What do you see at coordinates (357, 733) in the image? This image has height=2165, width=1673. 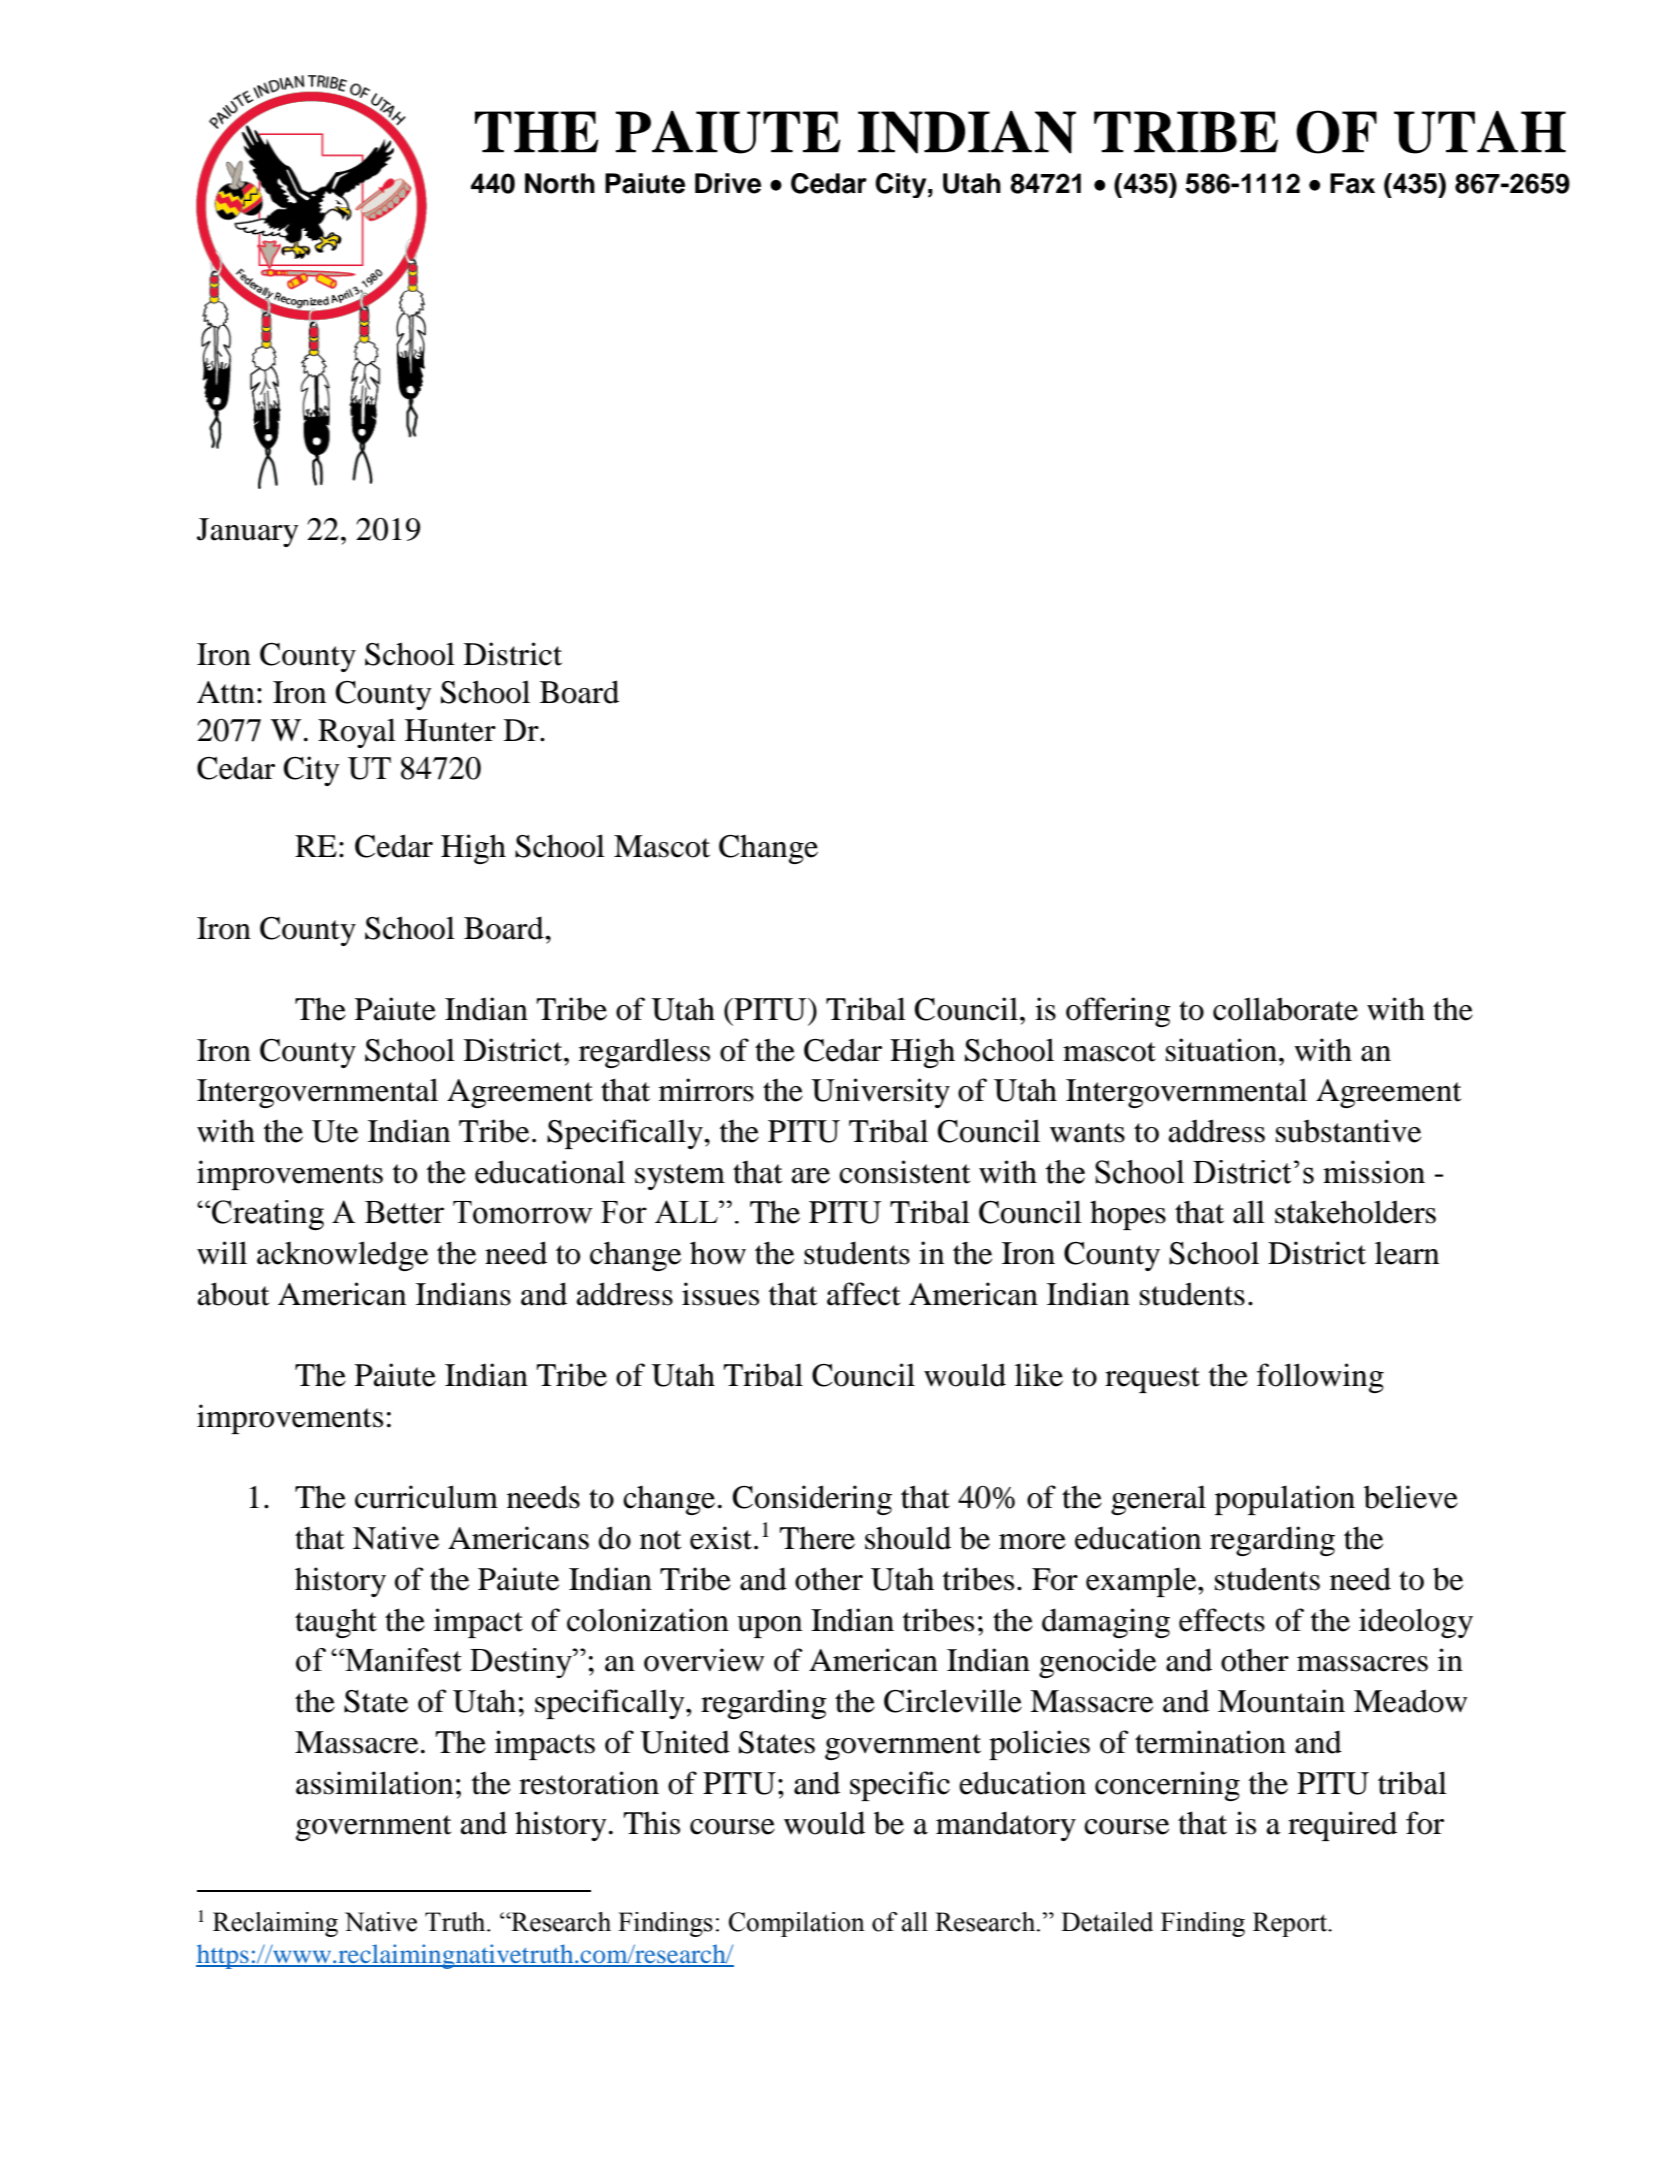 I see `Royal` at bounding box center [357, 733].
